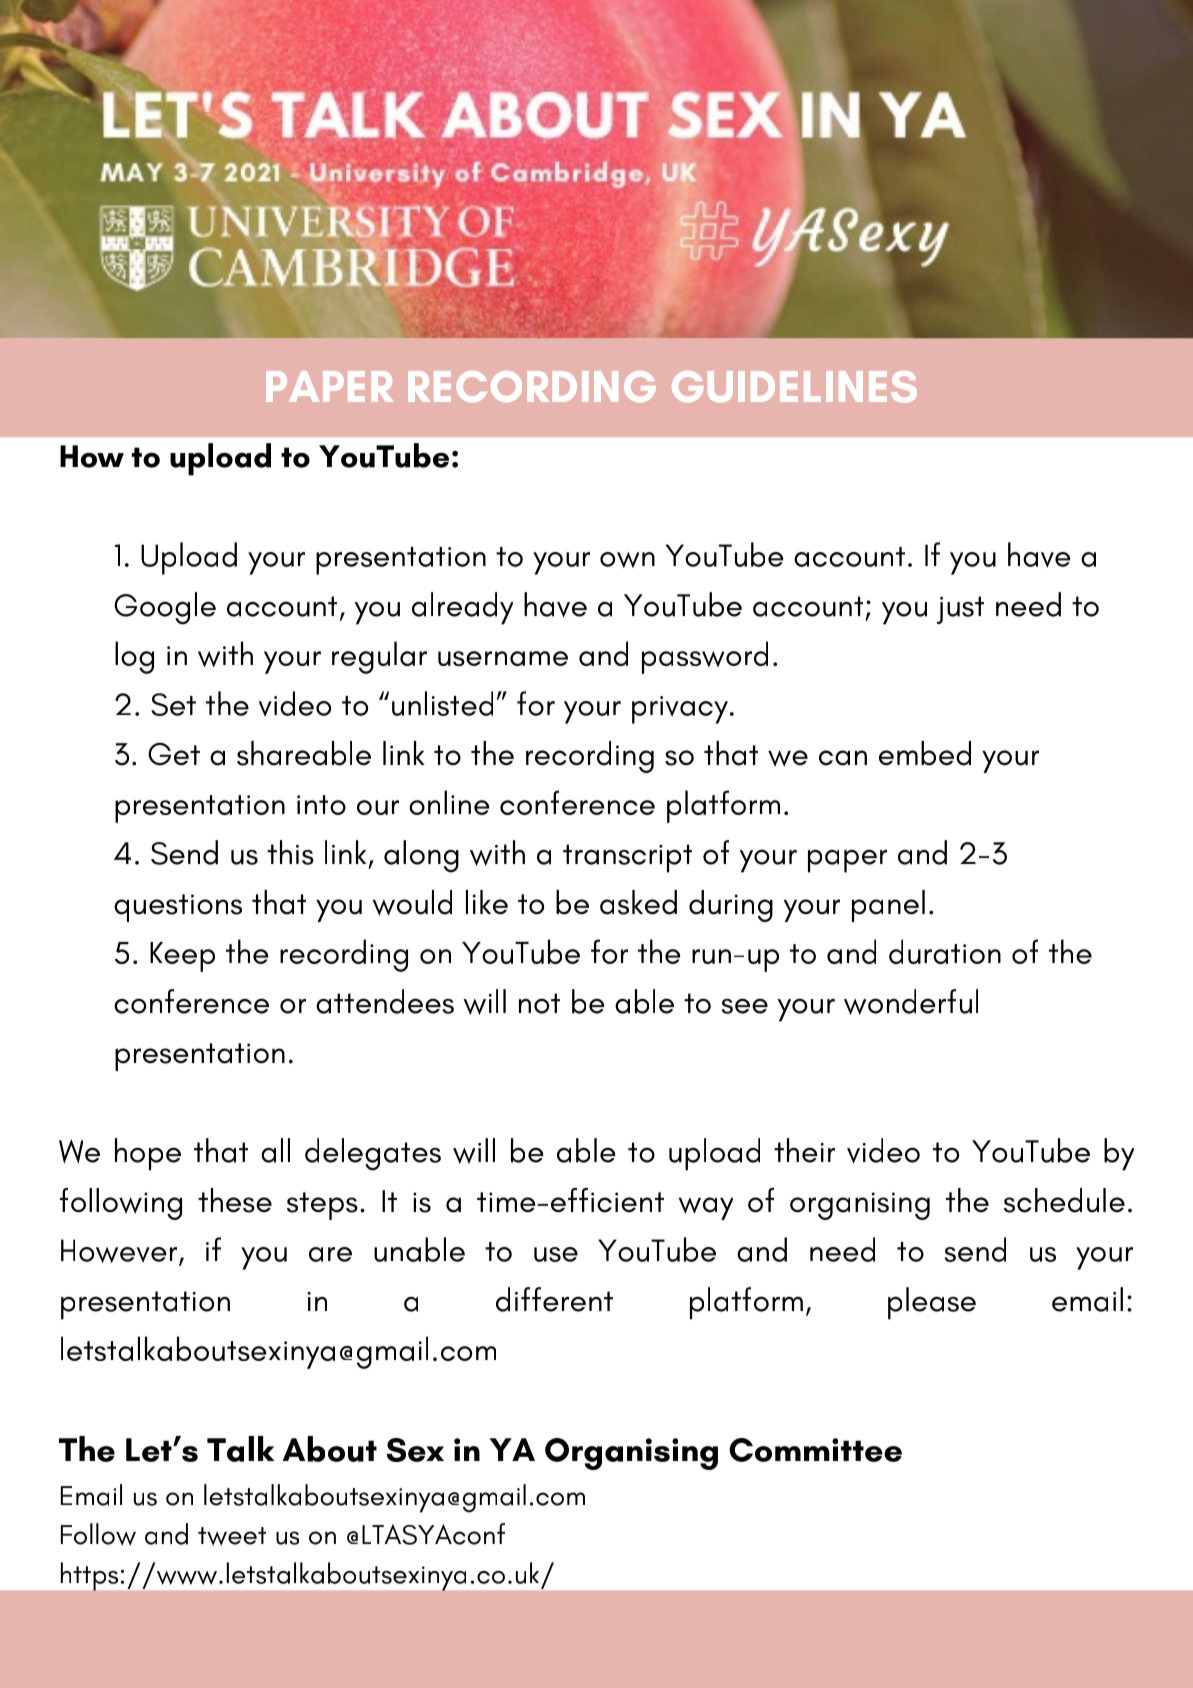  Describe the element at coordinates (804, 1150) in the screenshot. I see `their` at that location.
